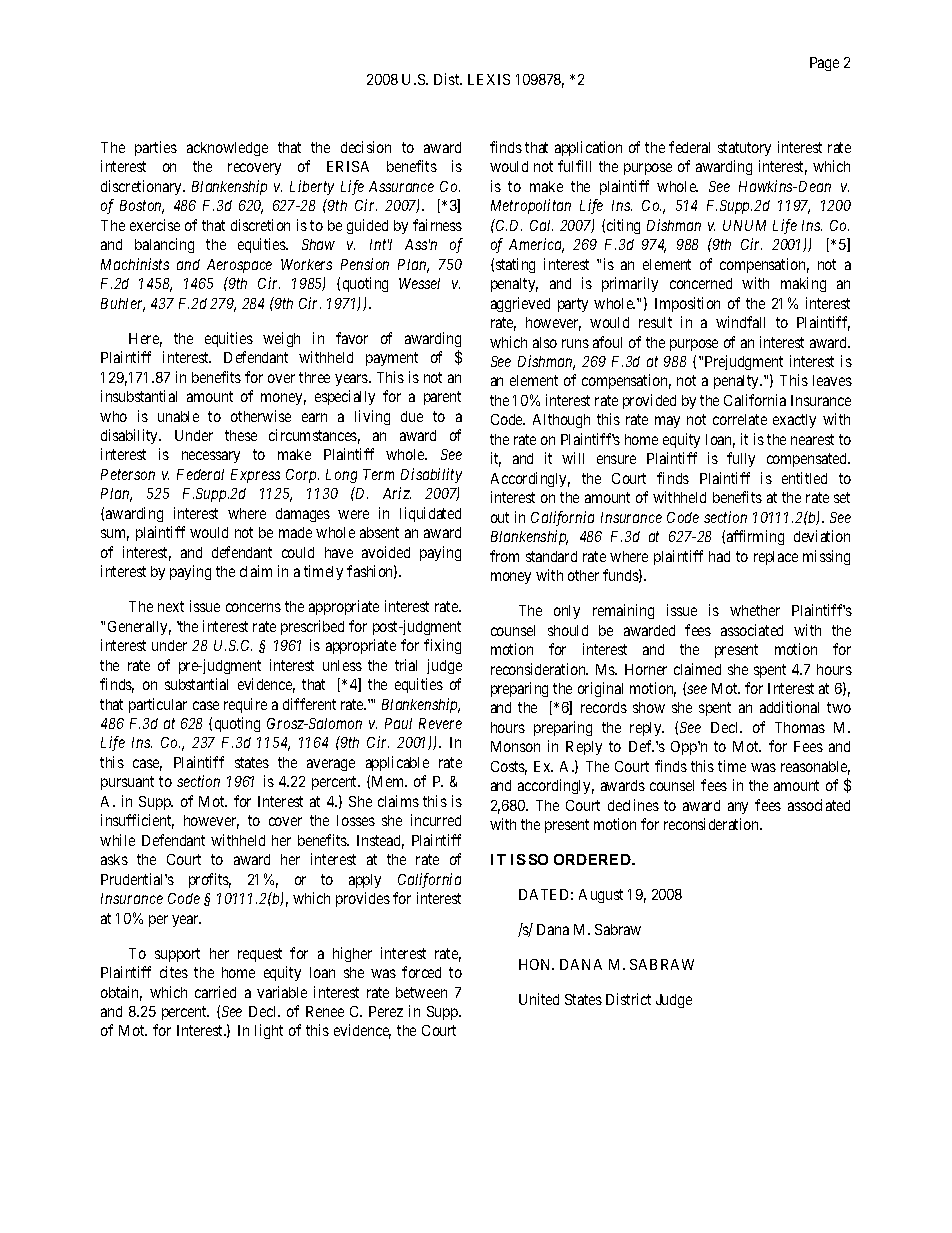  I want to click on Page, so click(824, 64).
